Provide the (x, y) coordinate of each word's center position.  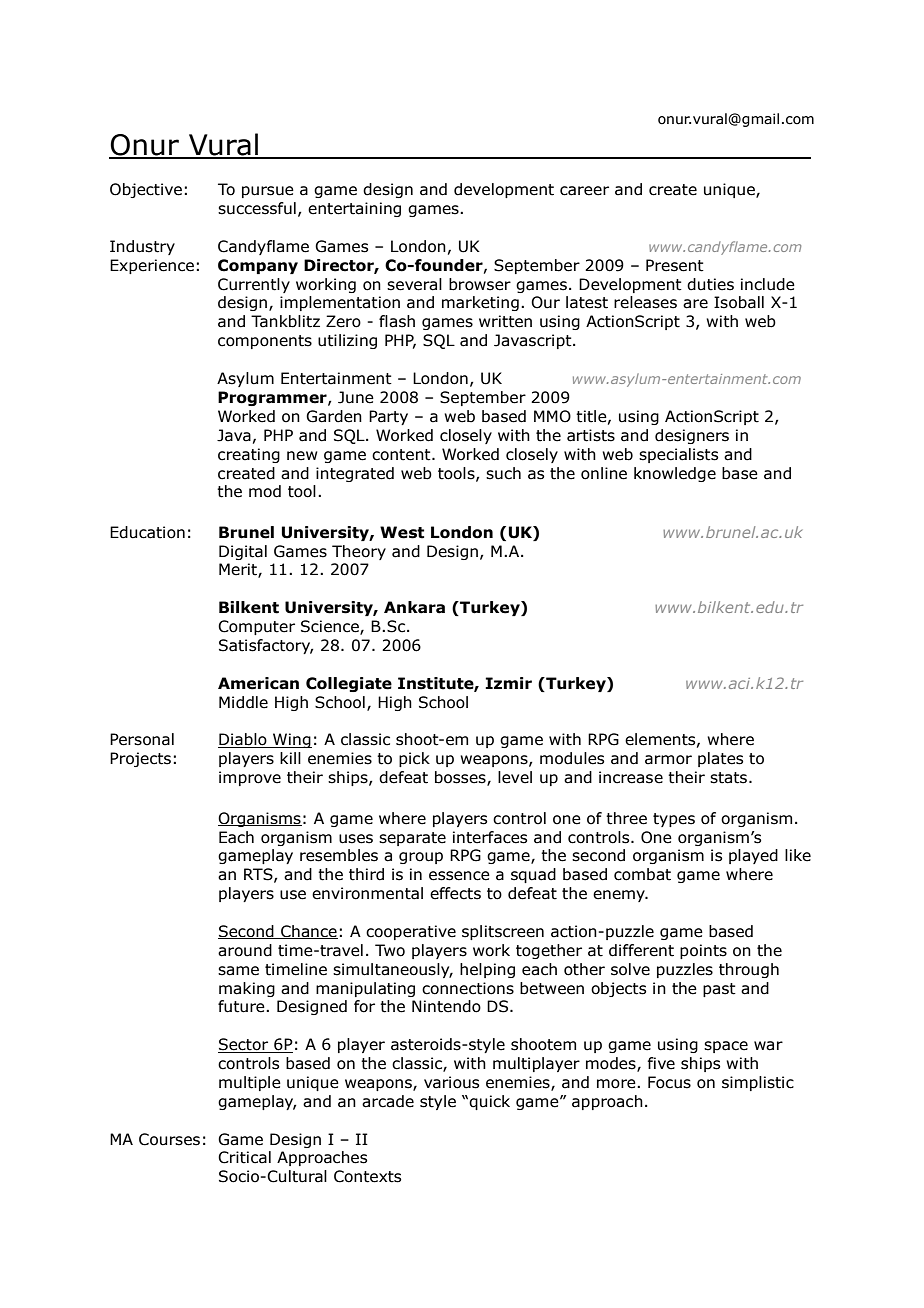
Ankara (414, 607)
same (238, 971)
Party (388, 417)
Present (675, 265)
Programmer (273, 398)
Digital (243, 552)
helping (487, 970)
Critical (244, 1157)
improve (250, 778)
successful (257, 208)
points (703, 951)
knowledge (675, 474)
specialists (678, 455)
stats (730, 778)
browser (480, 284)
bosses (461, 778)
